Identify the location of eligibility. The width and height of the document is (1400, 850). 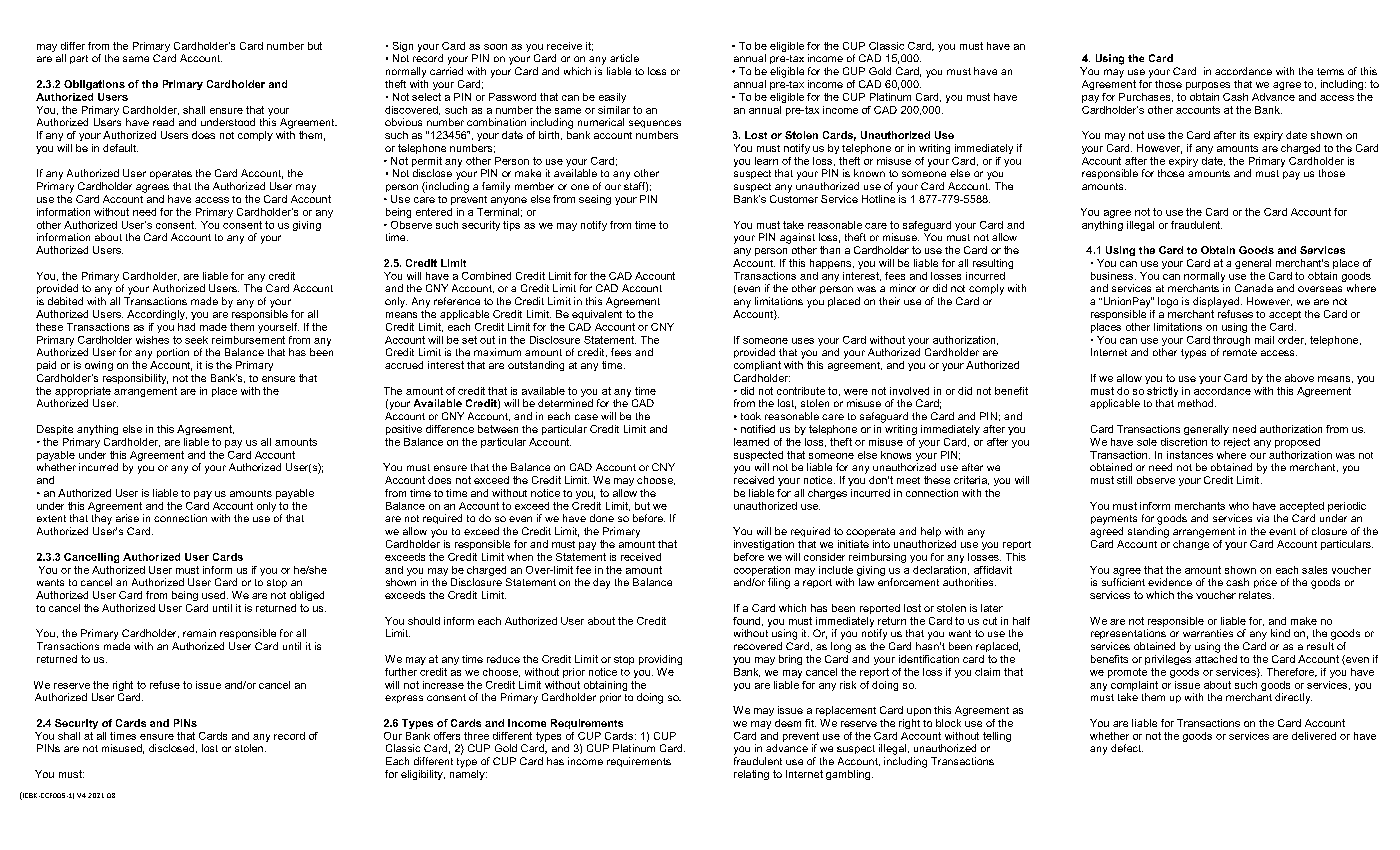
(423, 775).
